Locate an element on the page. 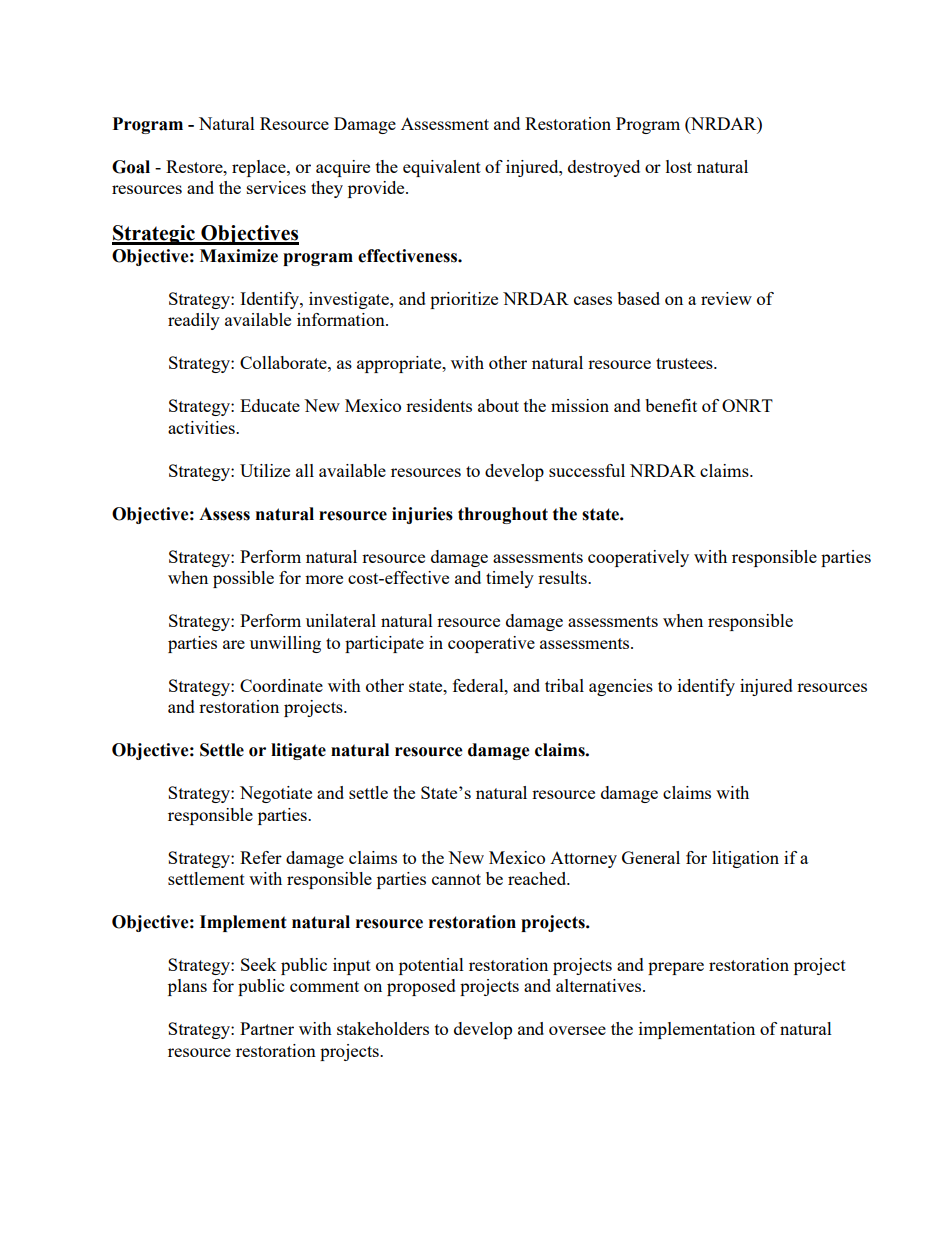 The image size is (952, 1233). Restore is located at coordinates (195, 166).
